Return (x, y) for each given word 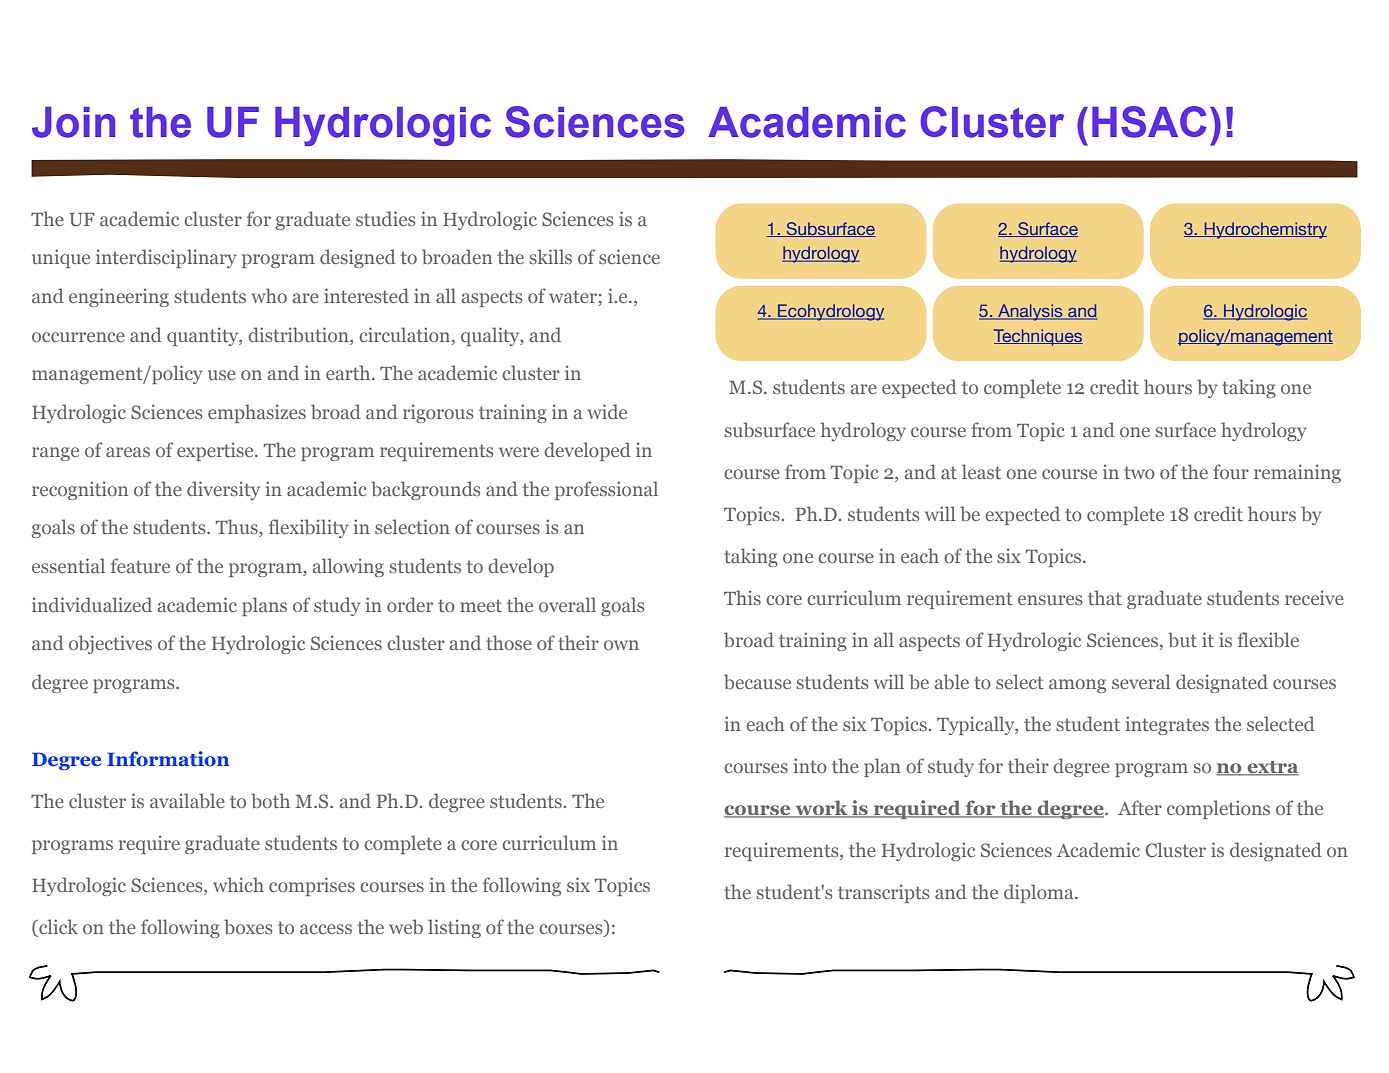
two (1139, 472)
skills (550, 256)
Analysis (1030, 312)
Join (73, 122)
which (238, 884)
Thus (238, 528)
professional (606, 490)
